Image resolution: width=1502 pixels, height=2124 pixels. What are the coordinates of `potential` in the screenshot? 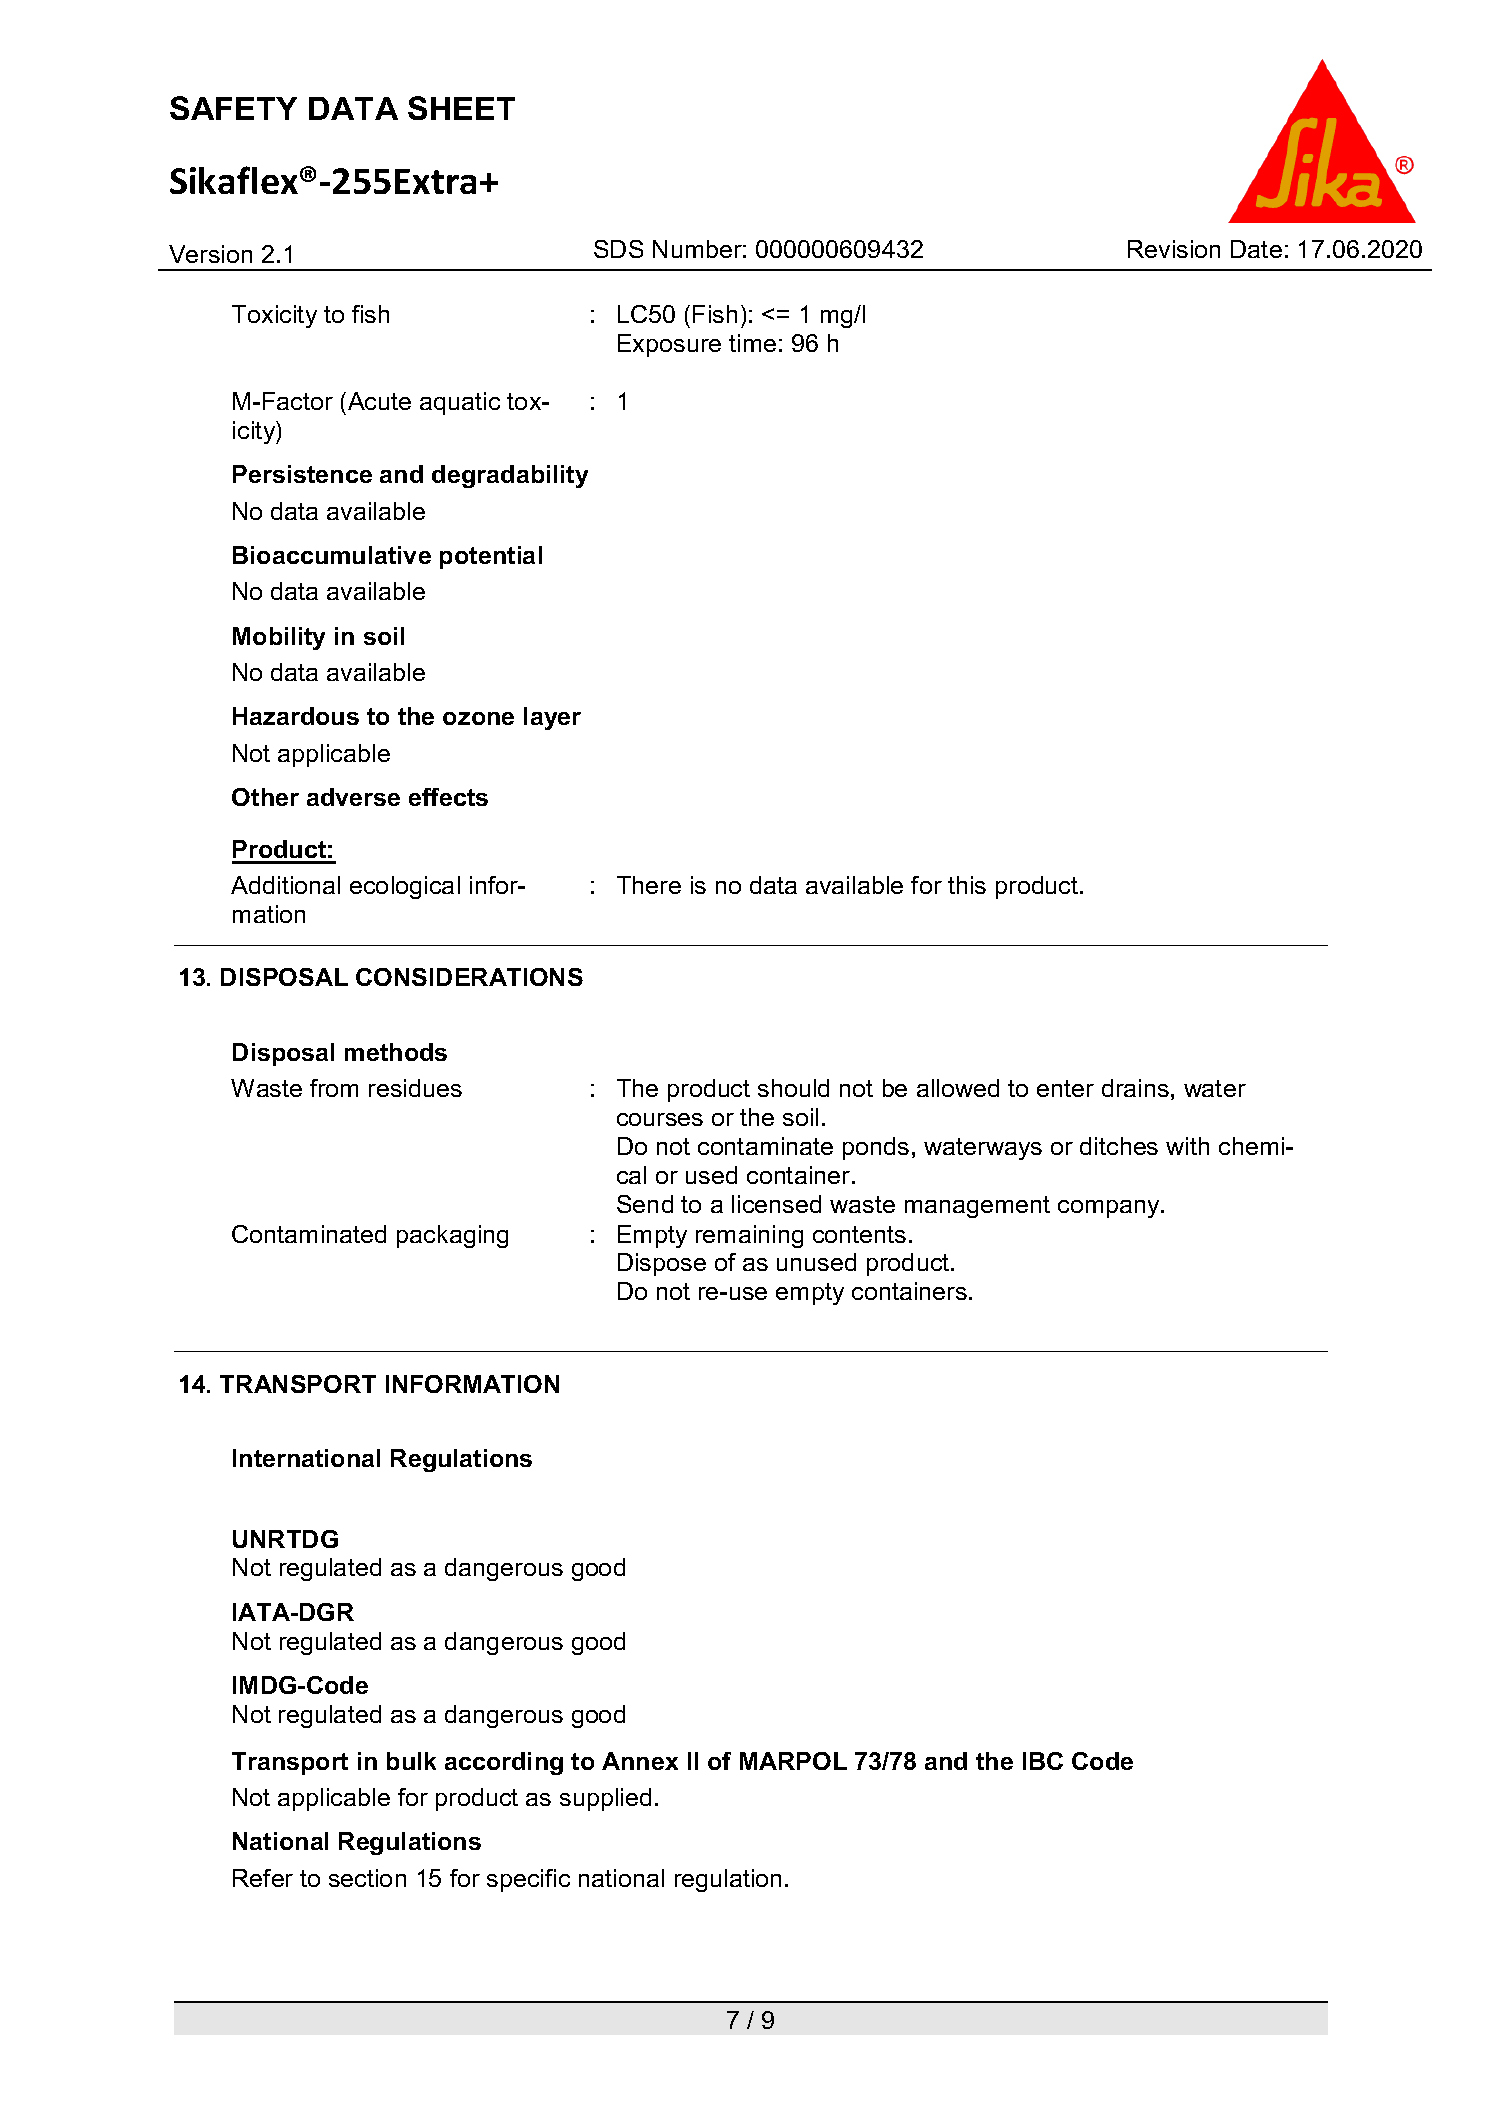 It's located at (491, 557).
